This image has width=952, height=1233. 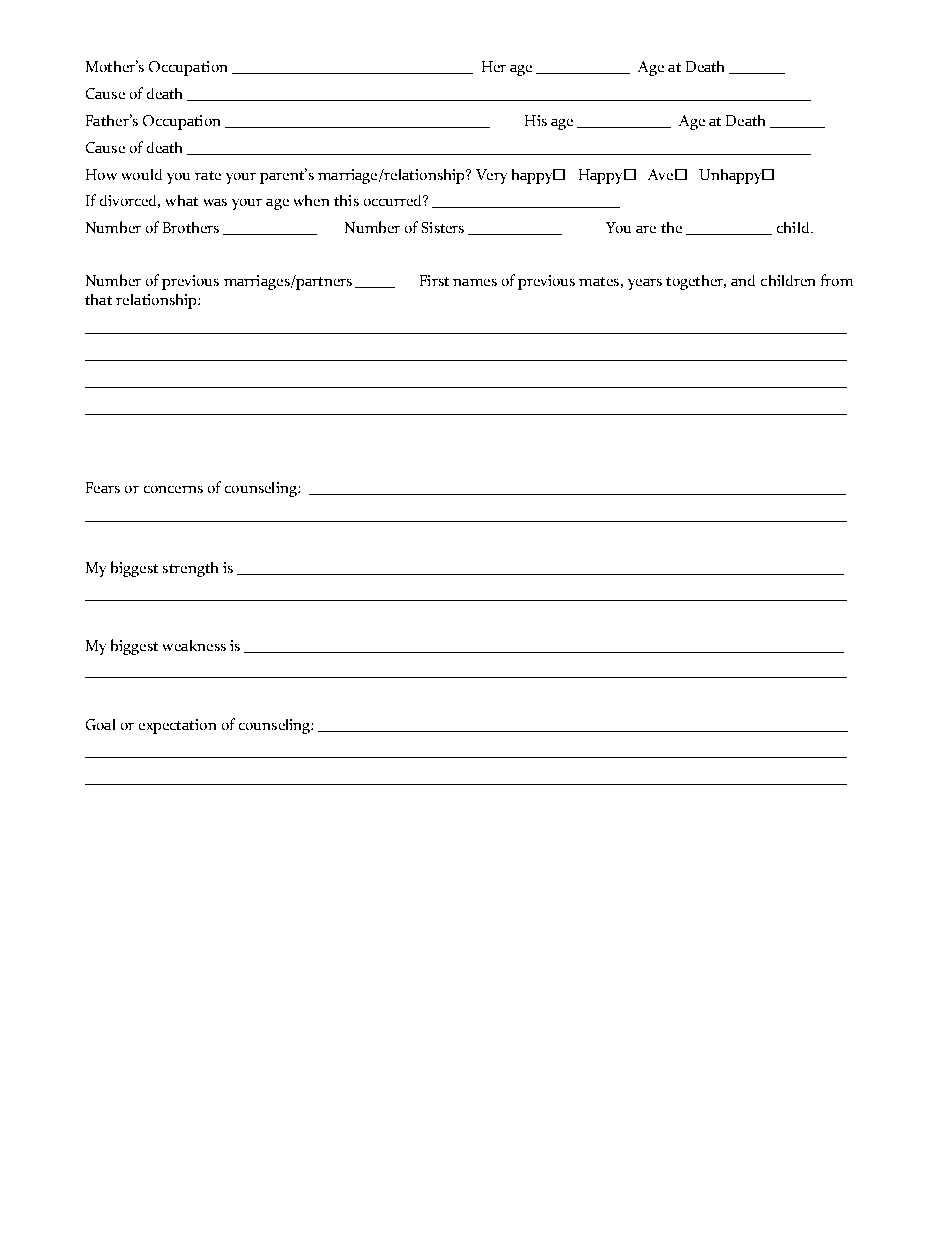 I want to click on Very, so click(x=491, y=176).
